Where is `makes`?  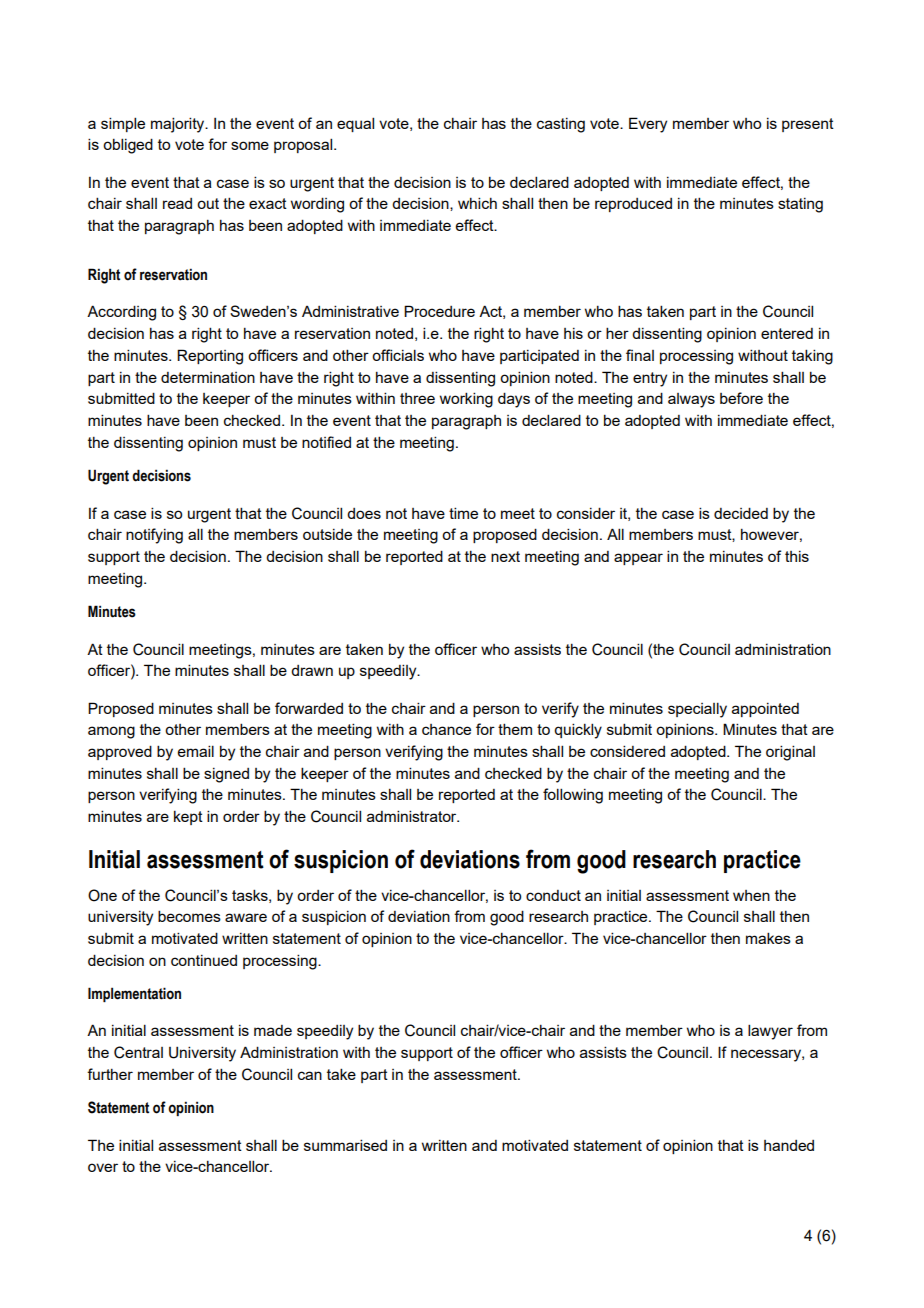 makes is located at coordinates (768, 938).
